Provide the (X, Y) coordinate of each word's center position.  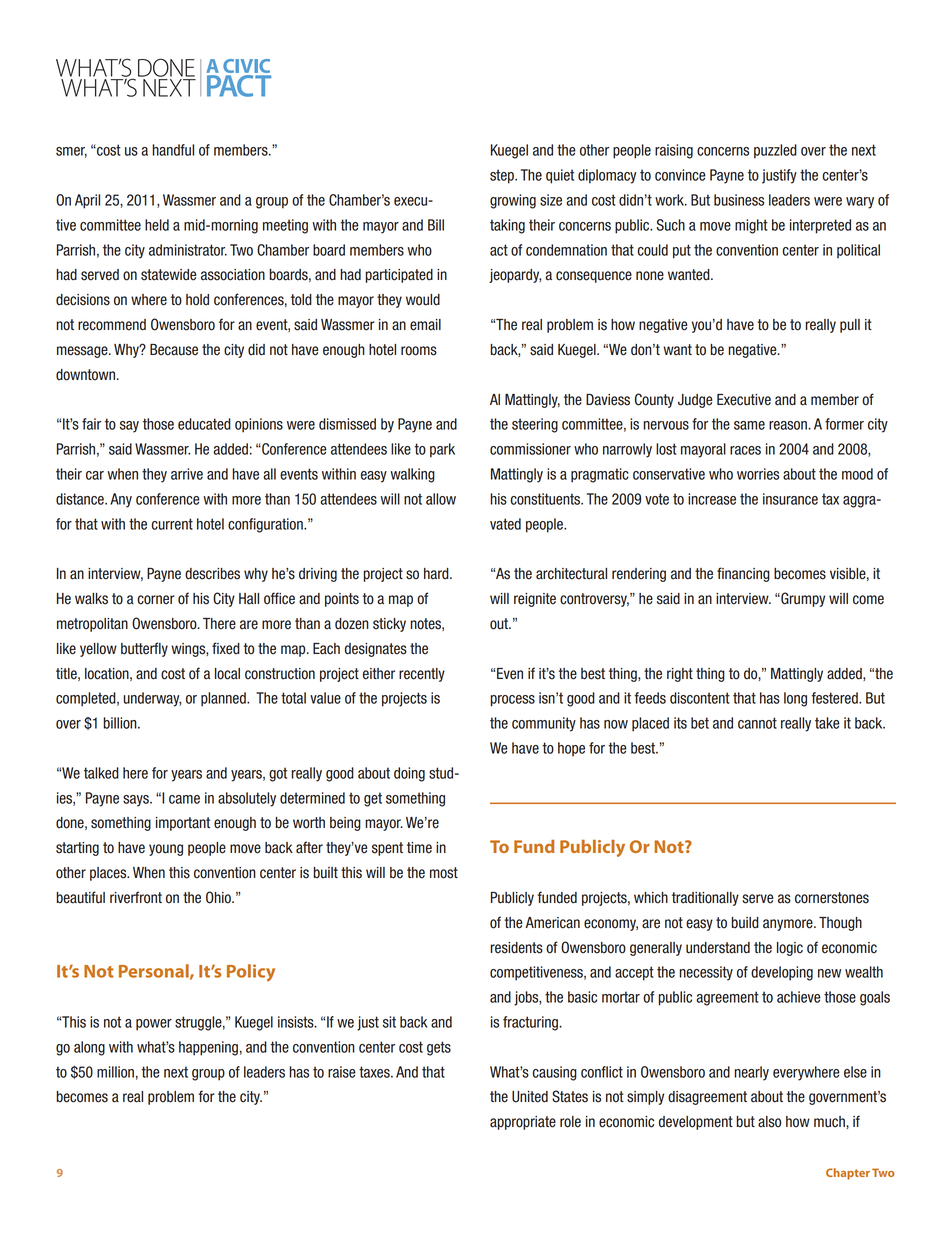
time (419, 848)
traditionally (705, 899)
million (115, 1072)
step (503, 176)
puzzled (775, 151)
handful (173, 150)
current (172, 524)
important (183, 824)
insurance (790, 499)
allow (441, 499)
